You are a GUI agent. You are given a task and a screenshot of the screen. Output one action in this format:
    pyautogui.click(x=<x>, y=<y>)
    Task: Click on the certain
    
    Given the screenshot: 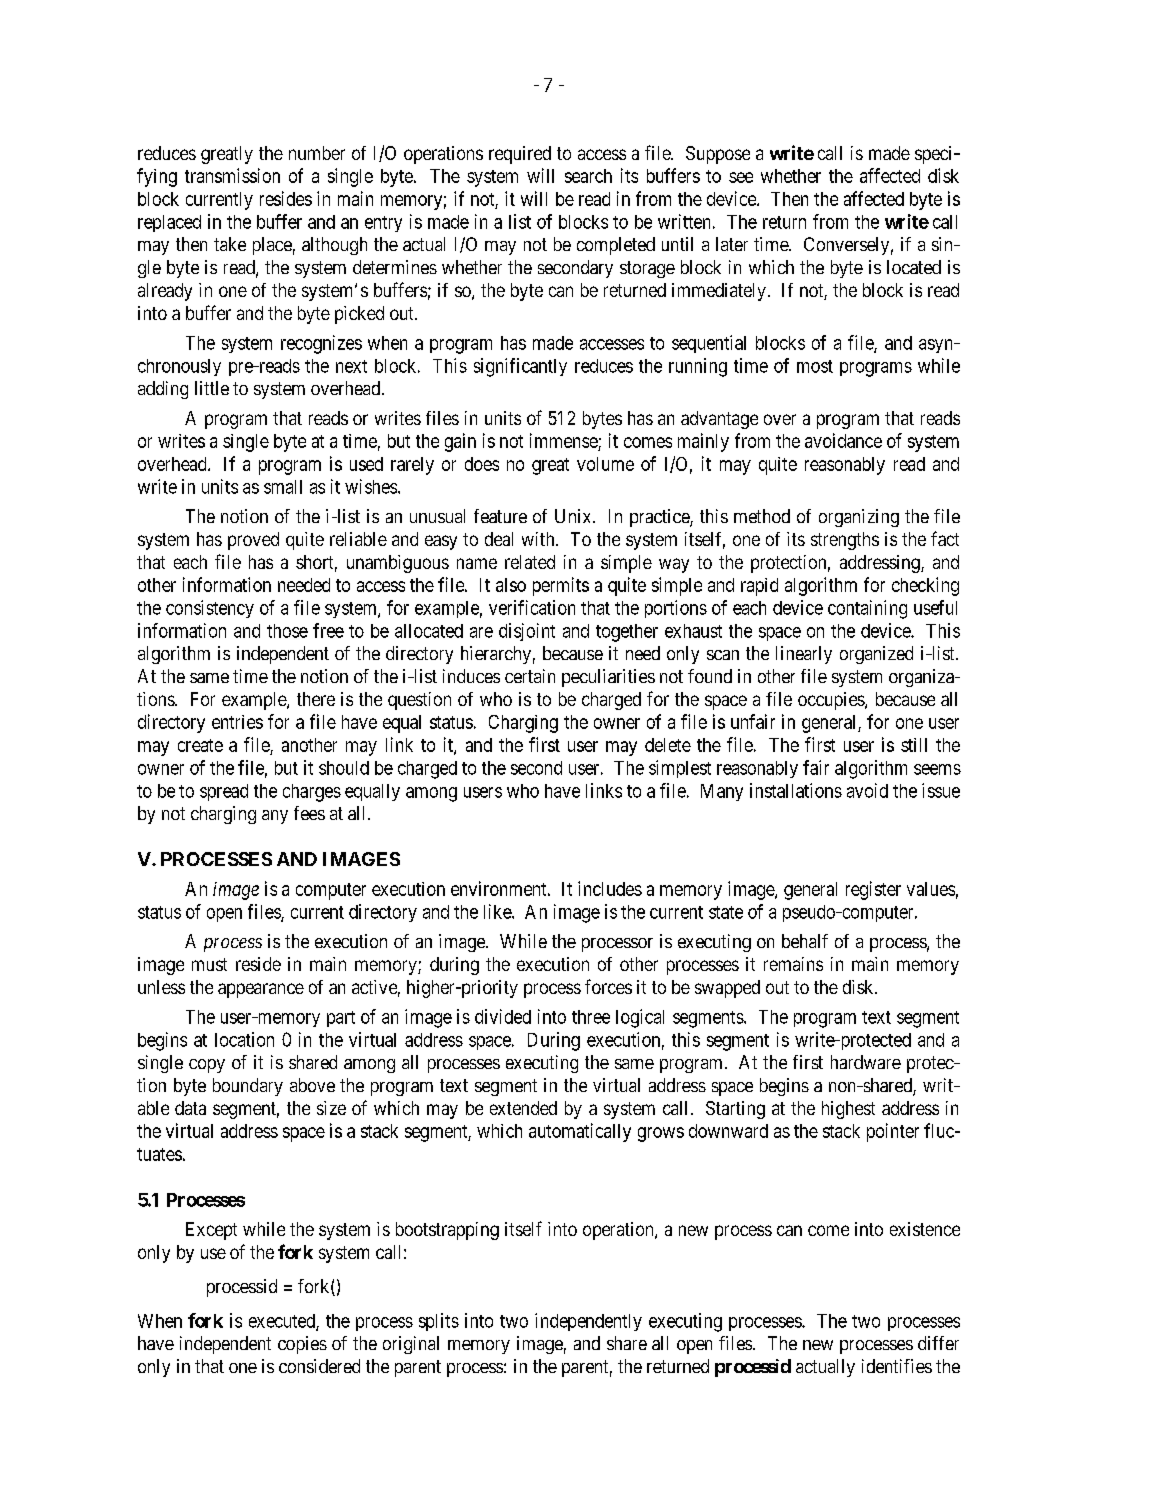 What is the action you would take?
    pyautogui.click(x=530, y=676)
